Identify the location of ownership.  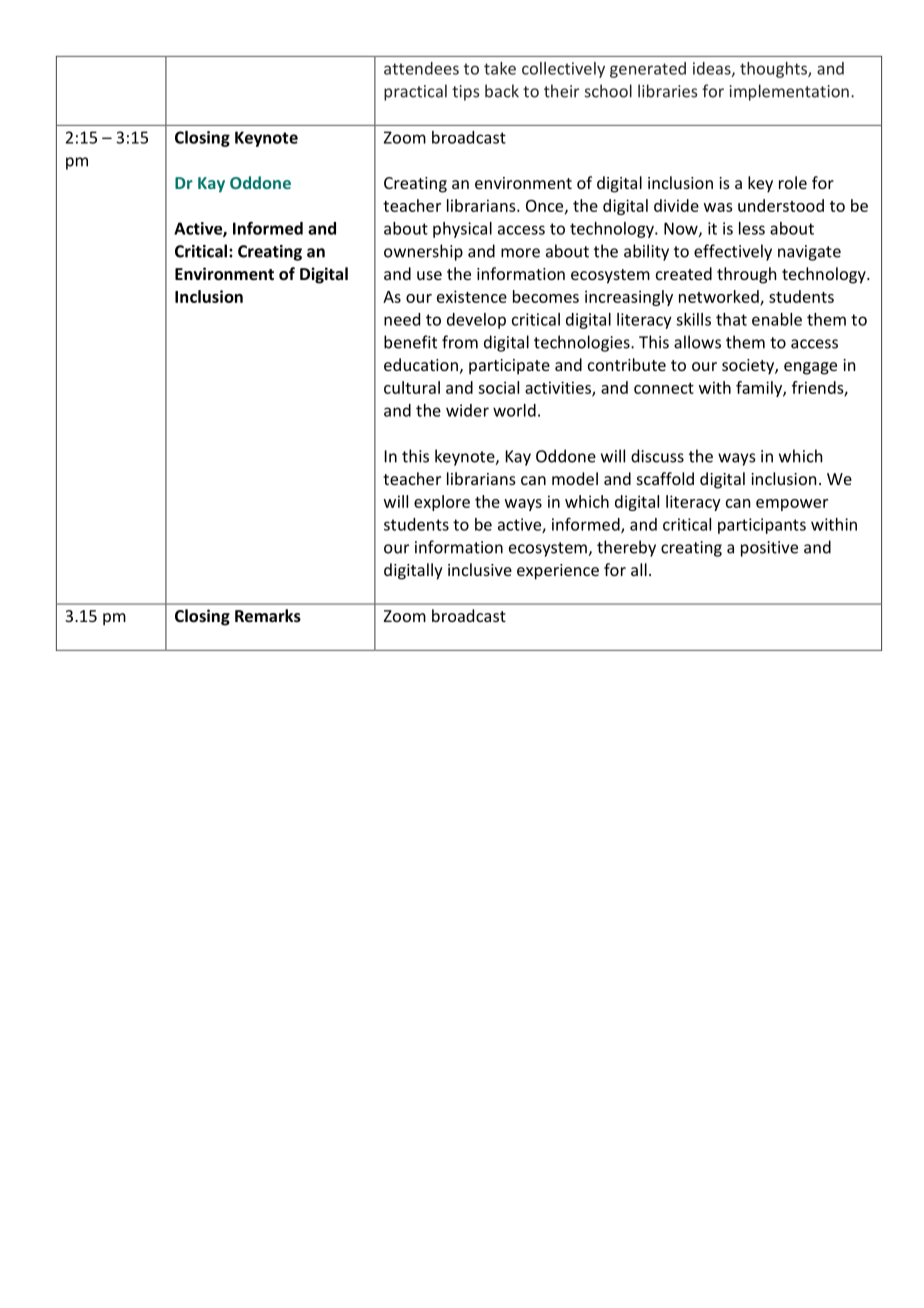
(423, 252).
